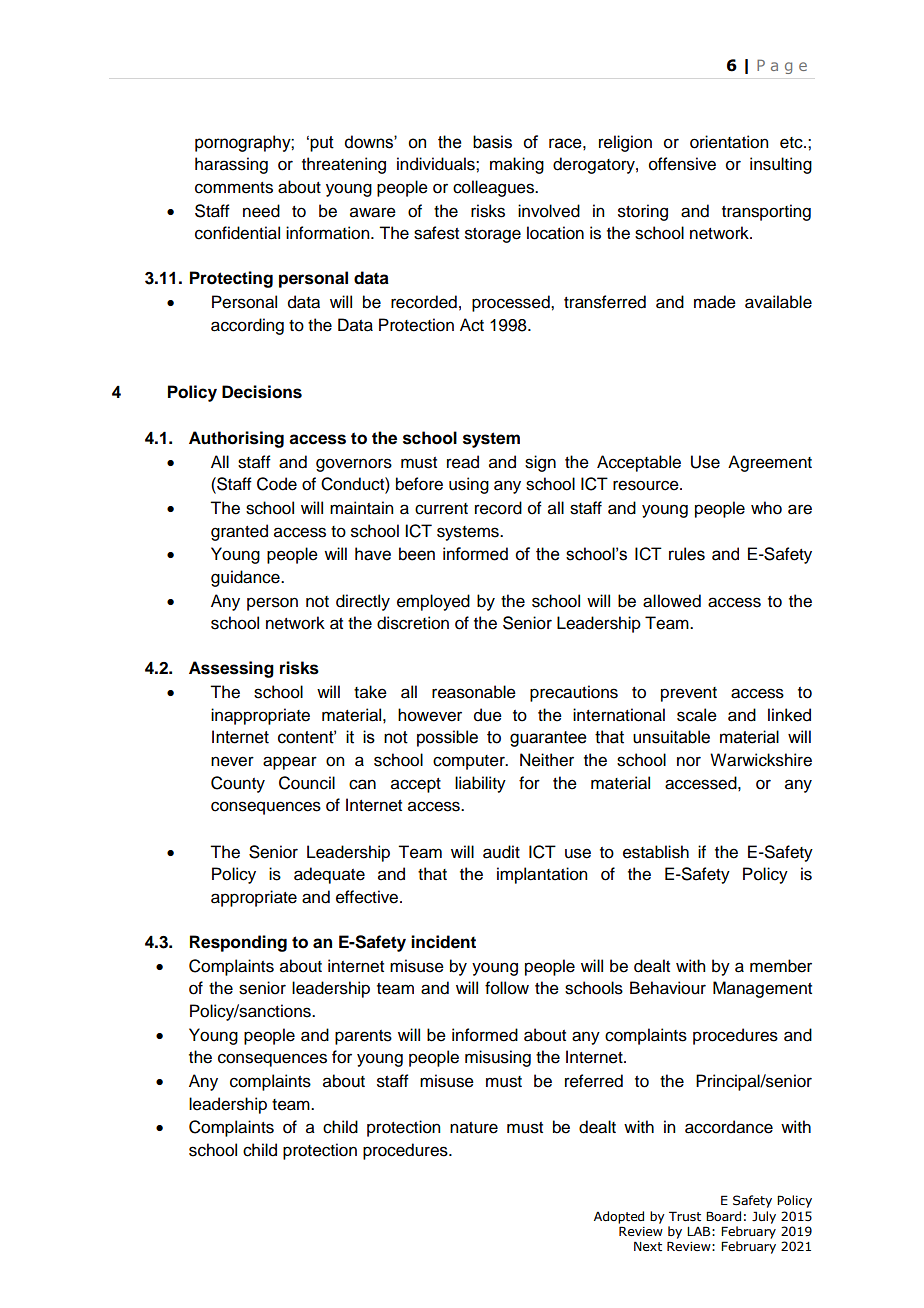  Describe the element at coordinates (344, 165) in the screenshot. I see `threatening` at that location.
